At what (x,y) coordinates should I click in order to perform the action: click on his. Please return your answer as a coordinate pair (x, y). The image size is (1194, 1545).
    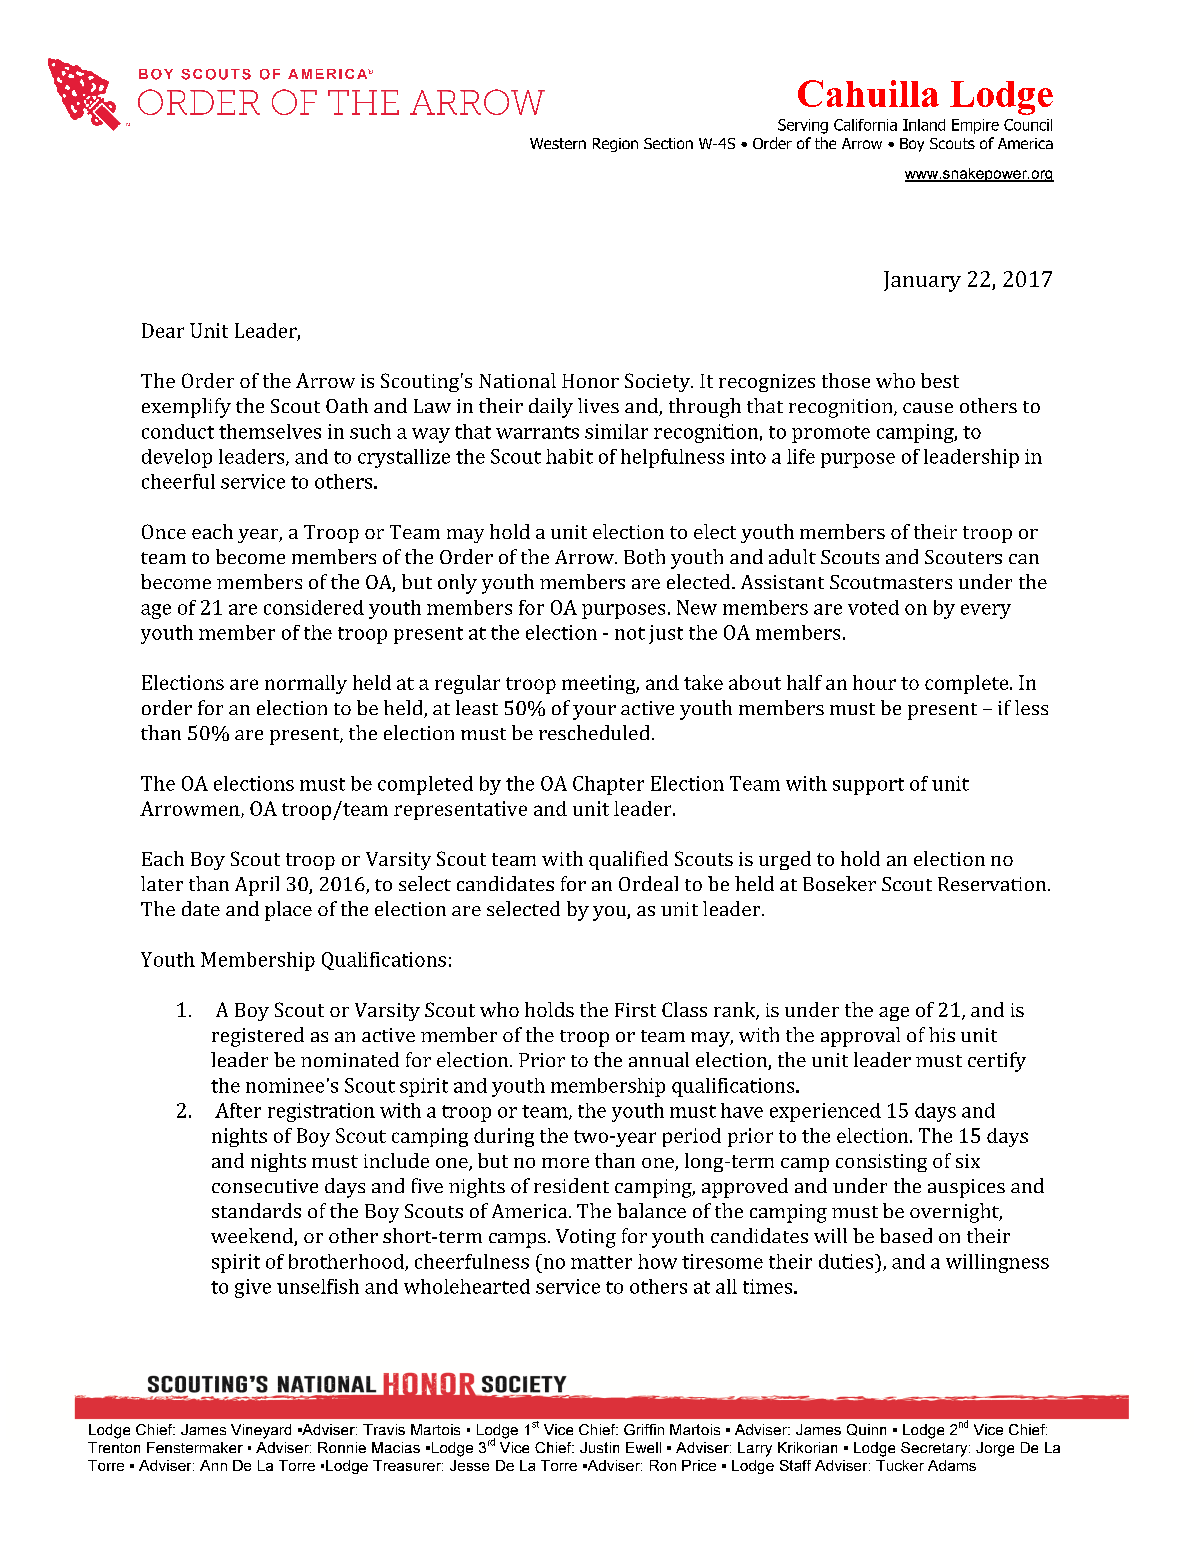
    Looking at the image, I should click on (942, 1034).
